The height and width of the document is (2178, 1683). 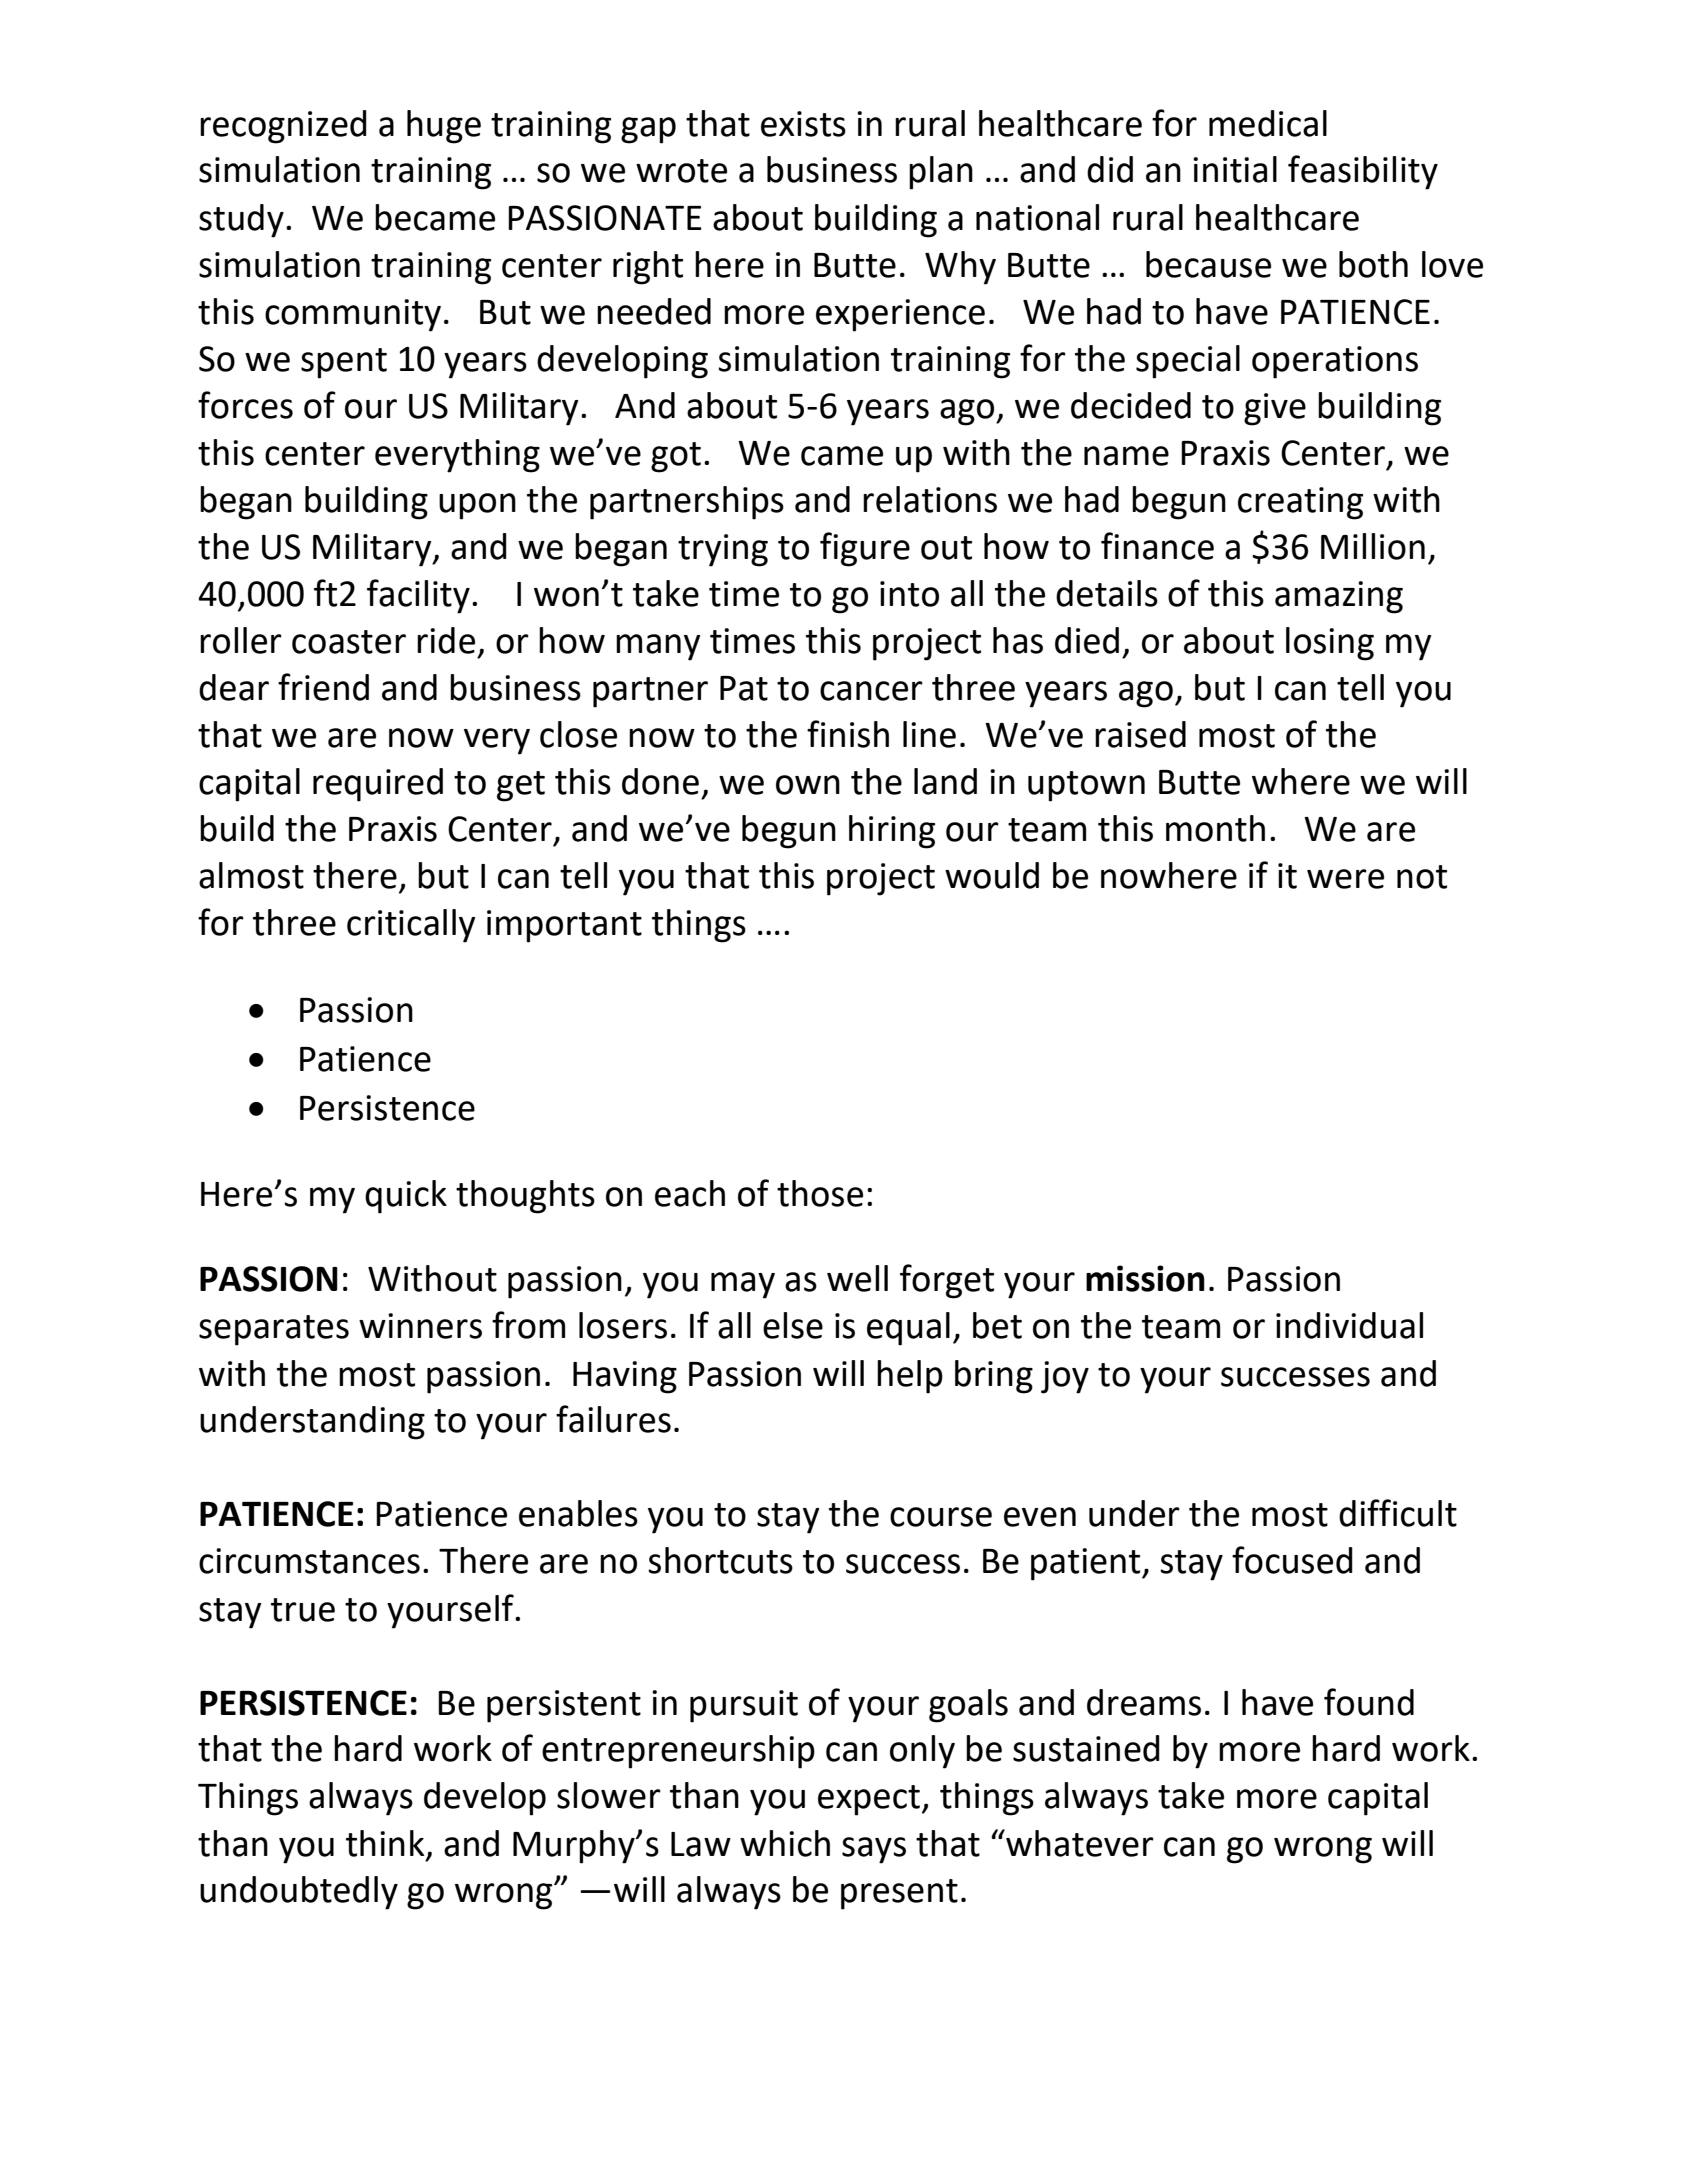 I want to click on amazing, so click(x=1339, y=597).
